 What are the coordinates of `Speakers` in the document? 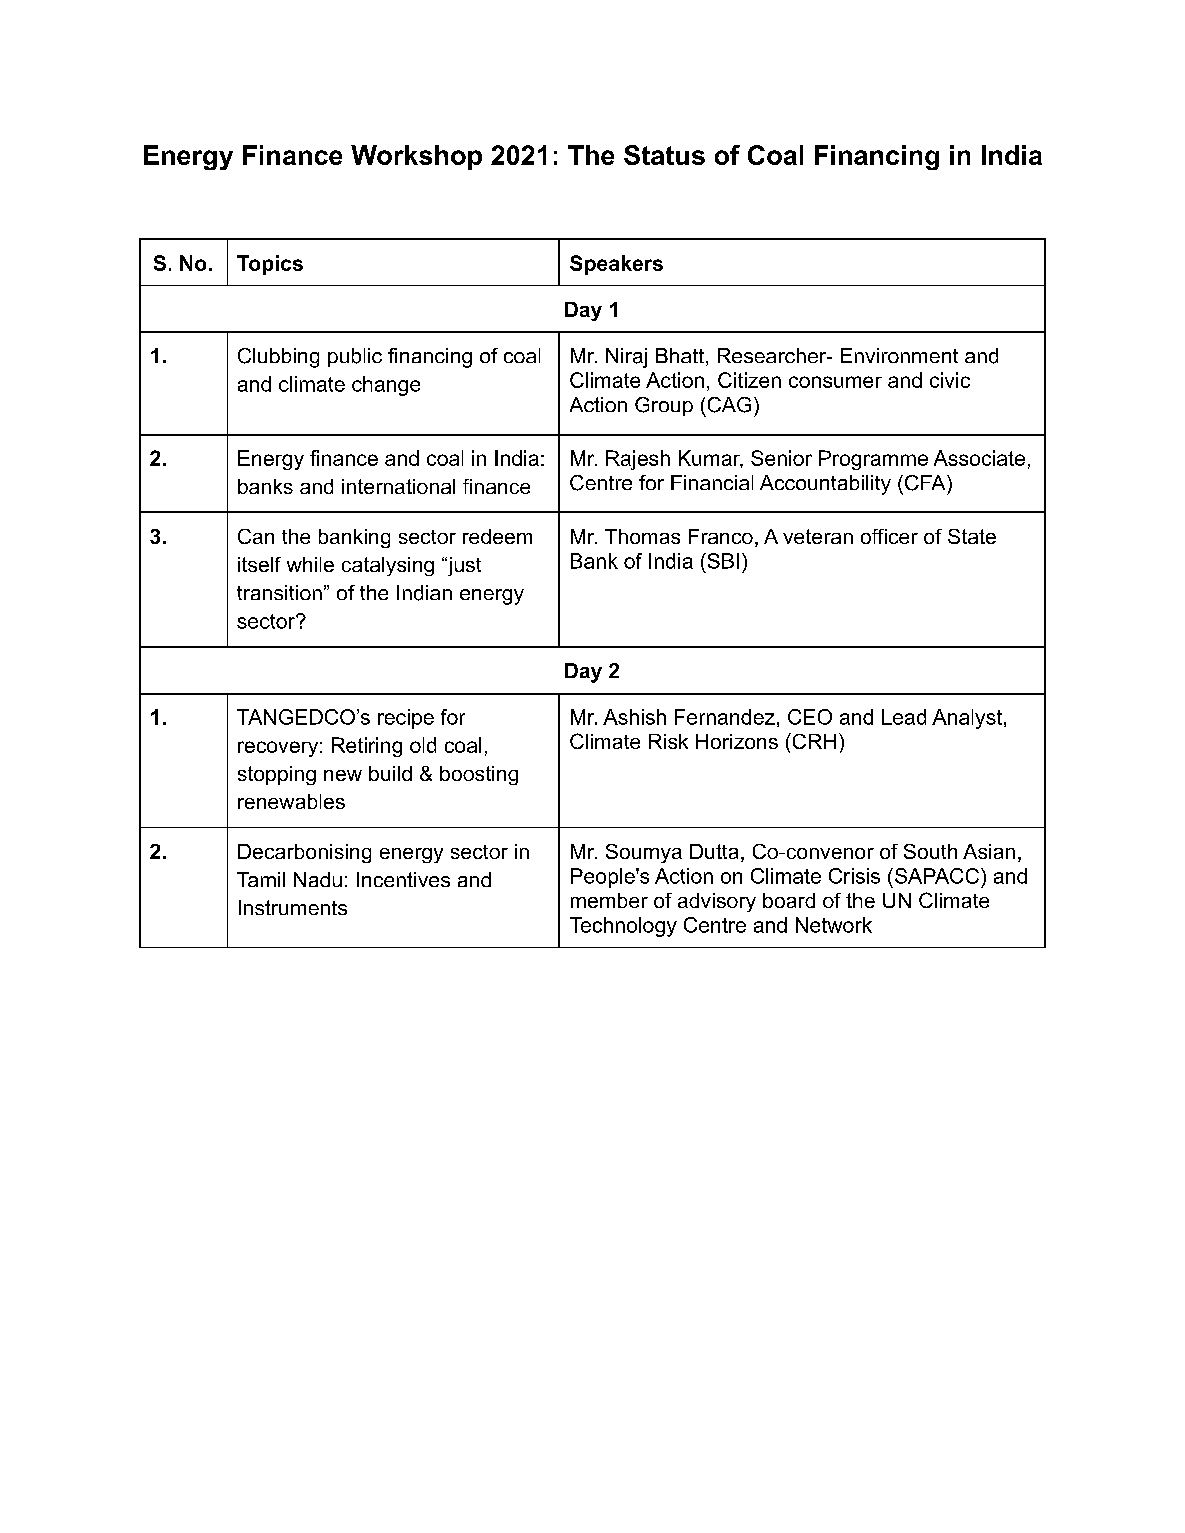 It's located at (616, 265).
